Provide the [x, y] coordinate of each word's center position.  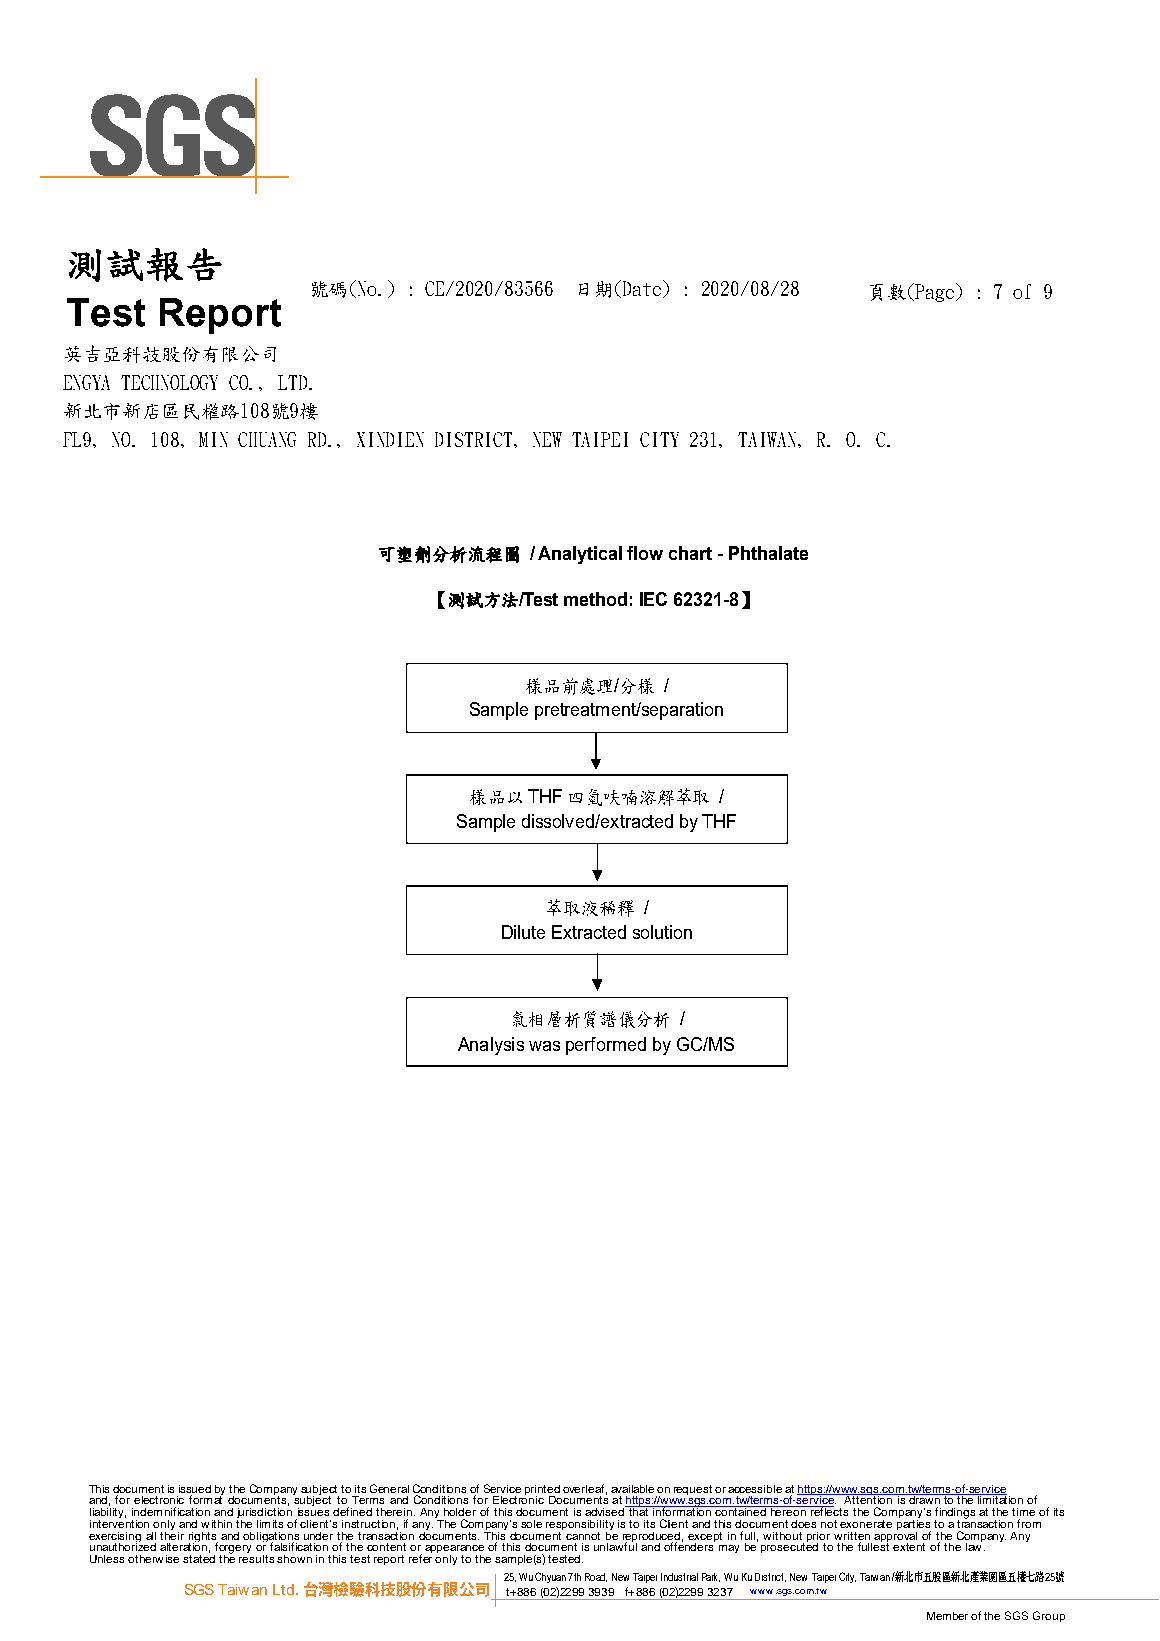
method [595, 599]
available [632, 1489]
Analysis [491, 1046]
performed [606, 1046]
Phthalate [768, 553]
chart [690, 553]
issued [195, 1489]
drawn [924, 1499]
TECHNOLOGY [169, 382]
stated [199, 1557]
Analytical [580, 555]
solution [662, 932]
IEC [653, 599]
